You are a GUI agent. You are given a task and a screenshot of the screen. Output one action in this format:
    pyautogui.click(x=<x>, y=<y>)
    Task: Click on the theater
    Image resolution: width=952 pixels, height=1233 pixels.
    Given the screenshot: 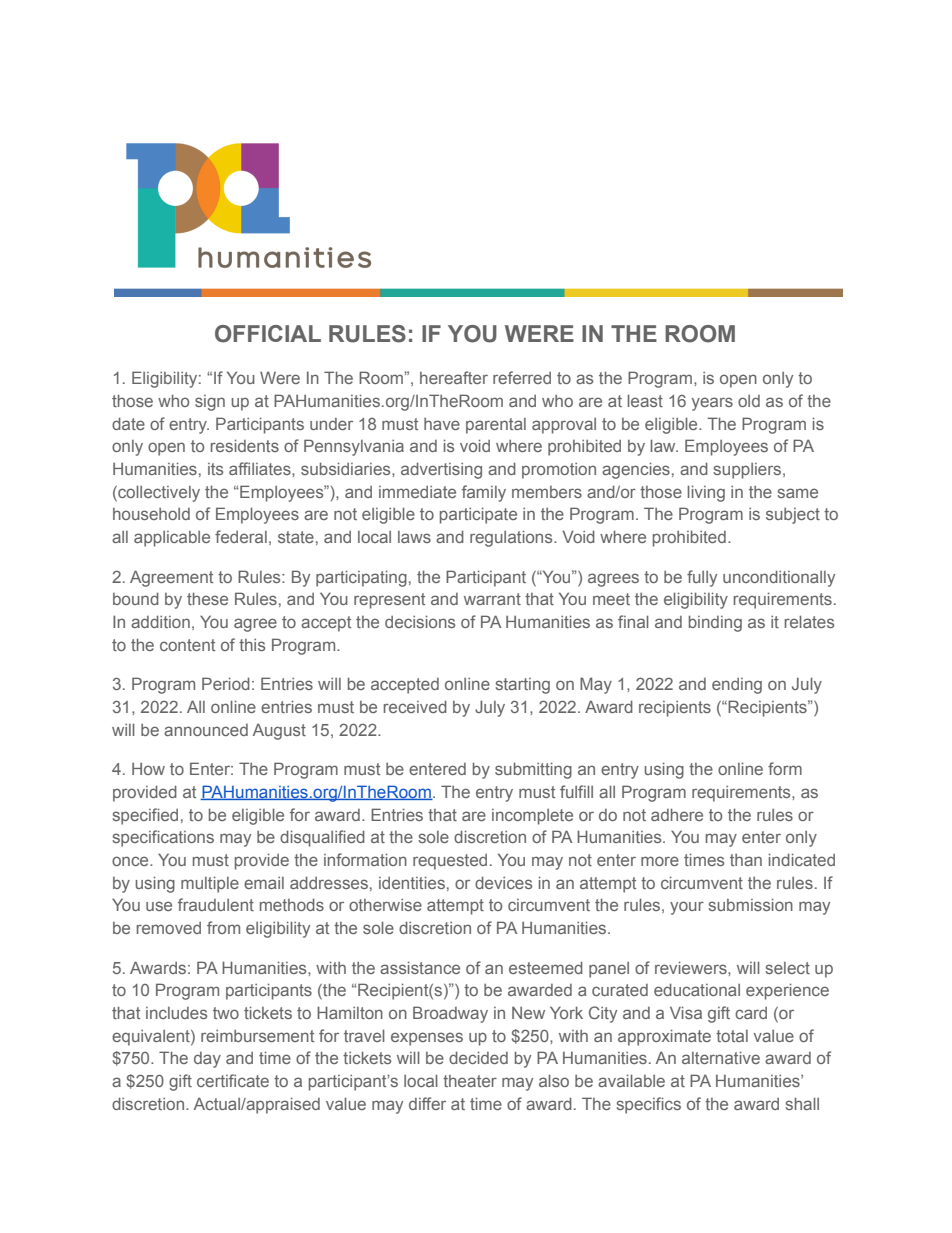 What is the action you would take?
    pyautogui.click(x=470, y=1081)
